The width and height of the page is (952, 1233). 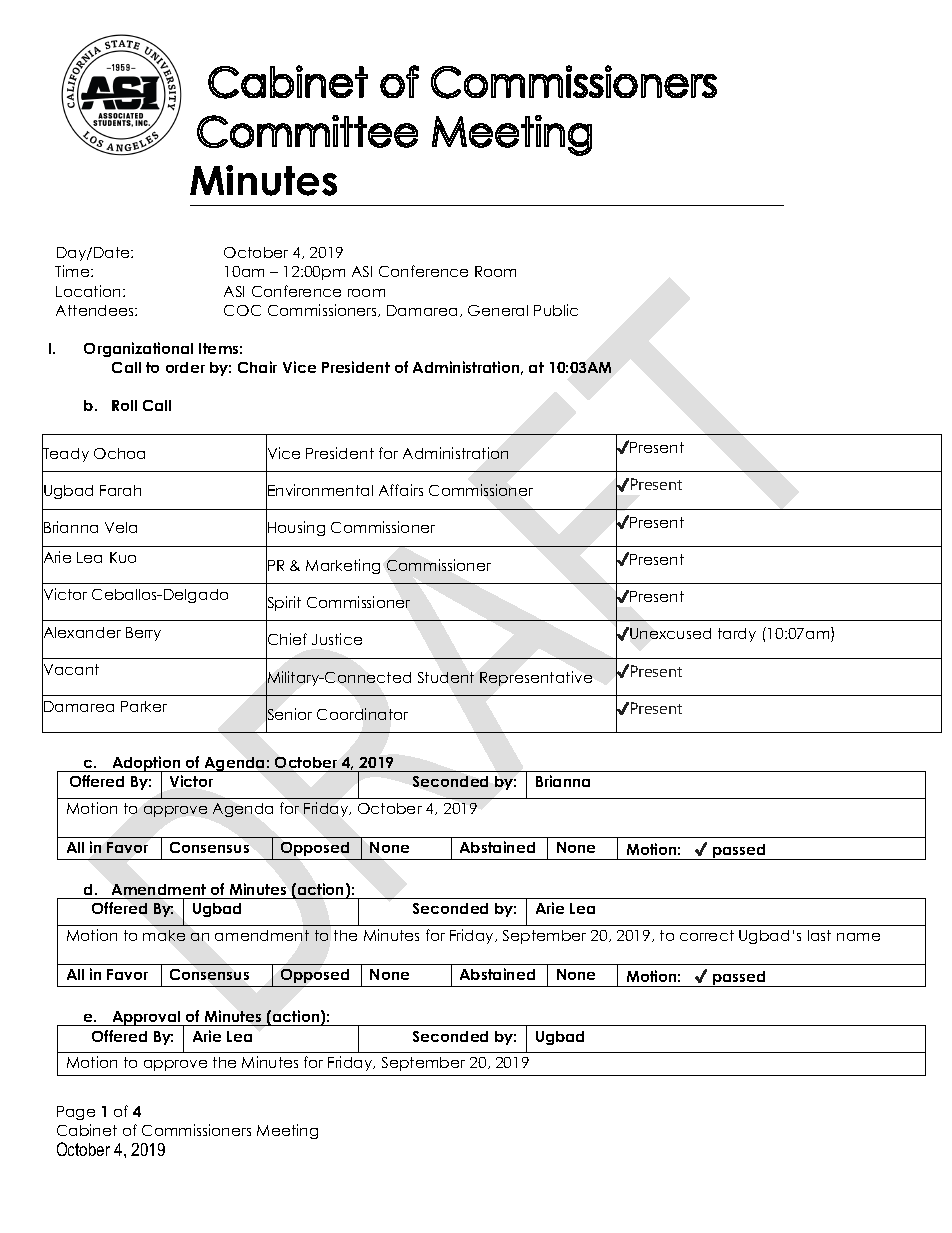 I want to click on Student, so click(x=446, y=677).
